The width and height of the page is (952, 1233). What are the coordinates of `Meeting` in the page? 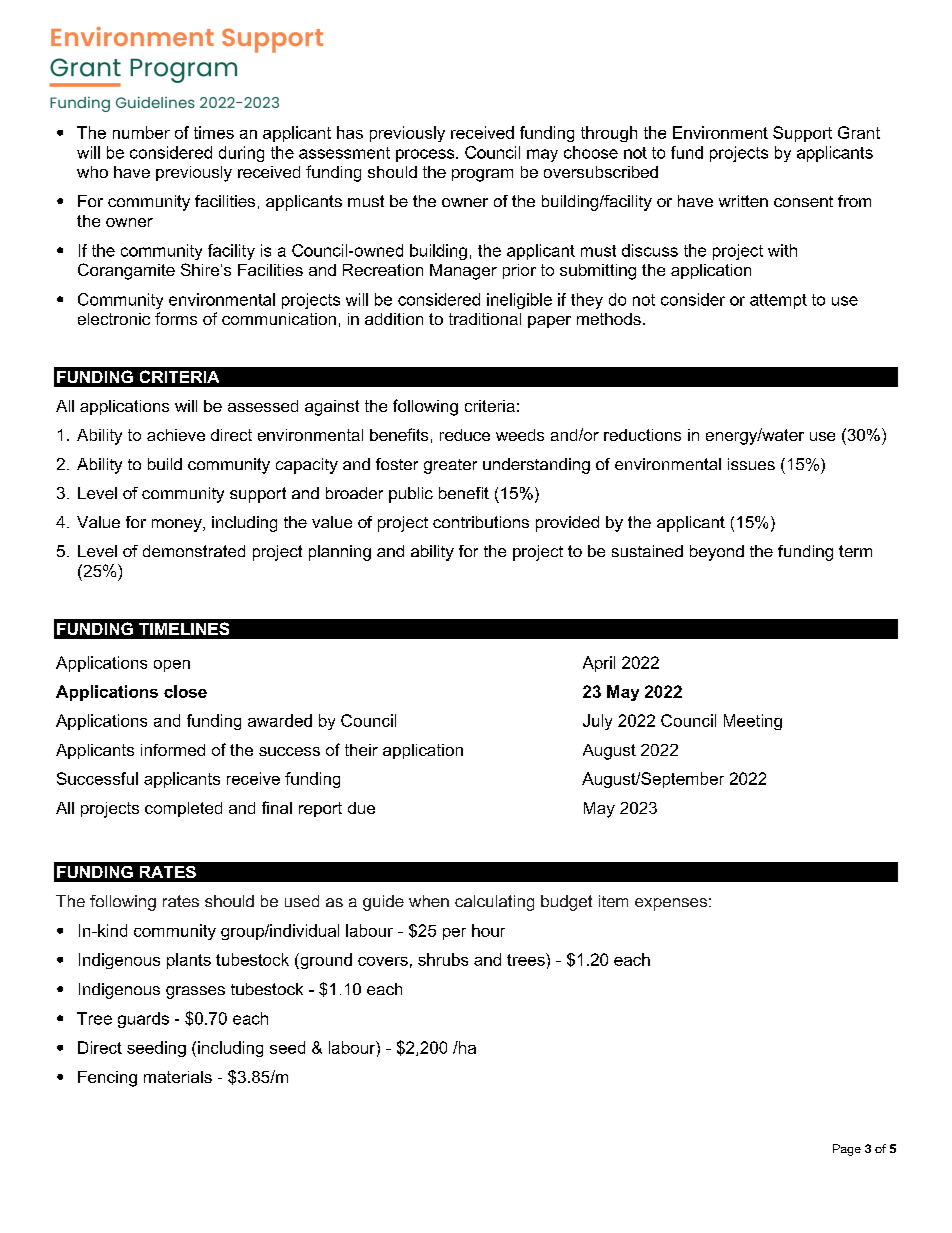 It's located at (753, 722).
